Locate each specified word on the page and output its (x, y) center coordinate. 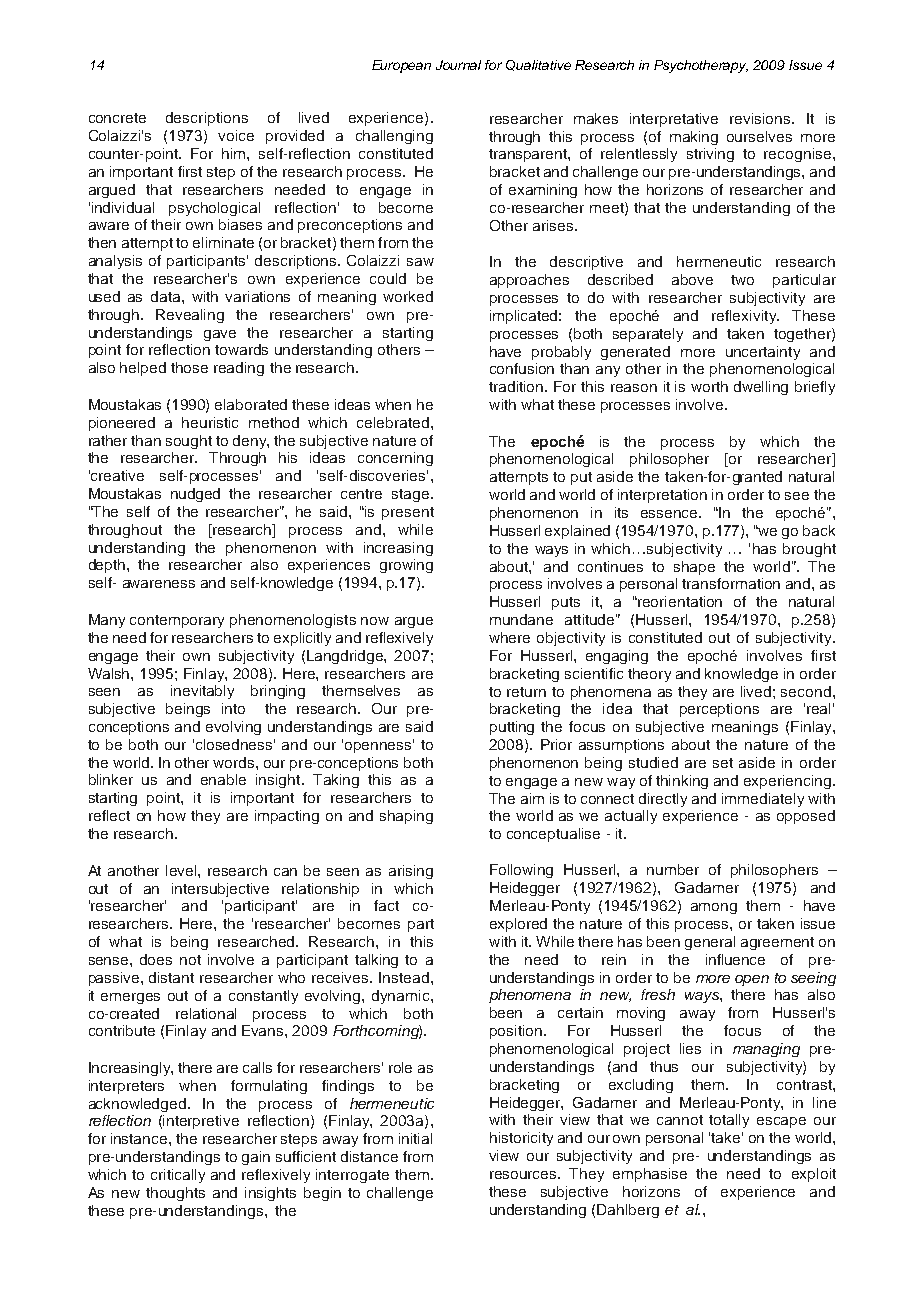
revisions (761, 118)
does (156, 959)
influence (735, 959)
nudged (195, 495)
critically (178, 1176)
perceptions (719, 710)
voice (236, 135)
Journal (458, 65)
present (408, 513)
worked (408, 296)
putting (512, 728)
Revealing (190, 316)
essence (670, 514)
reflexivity (745, 317)
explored (518, 925)
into (233, 708)
